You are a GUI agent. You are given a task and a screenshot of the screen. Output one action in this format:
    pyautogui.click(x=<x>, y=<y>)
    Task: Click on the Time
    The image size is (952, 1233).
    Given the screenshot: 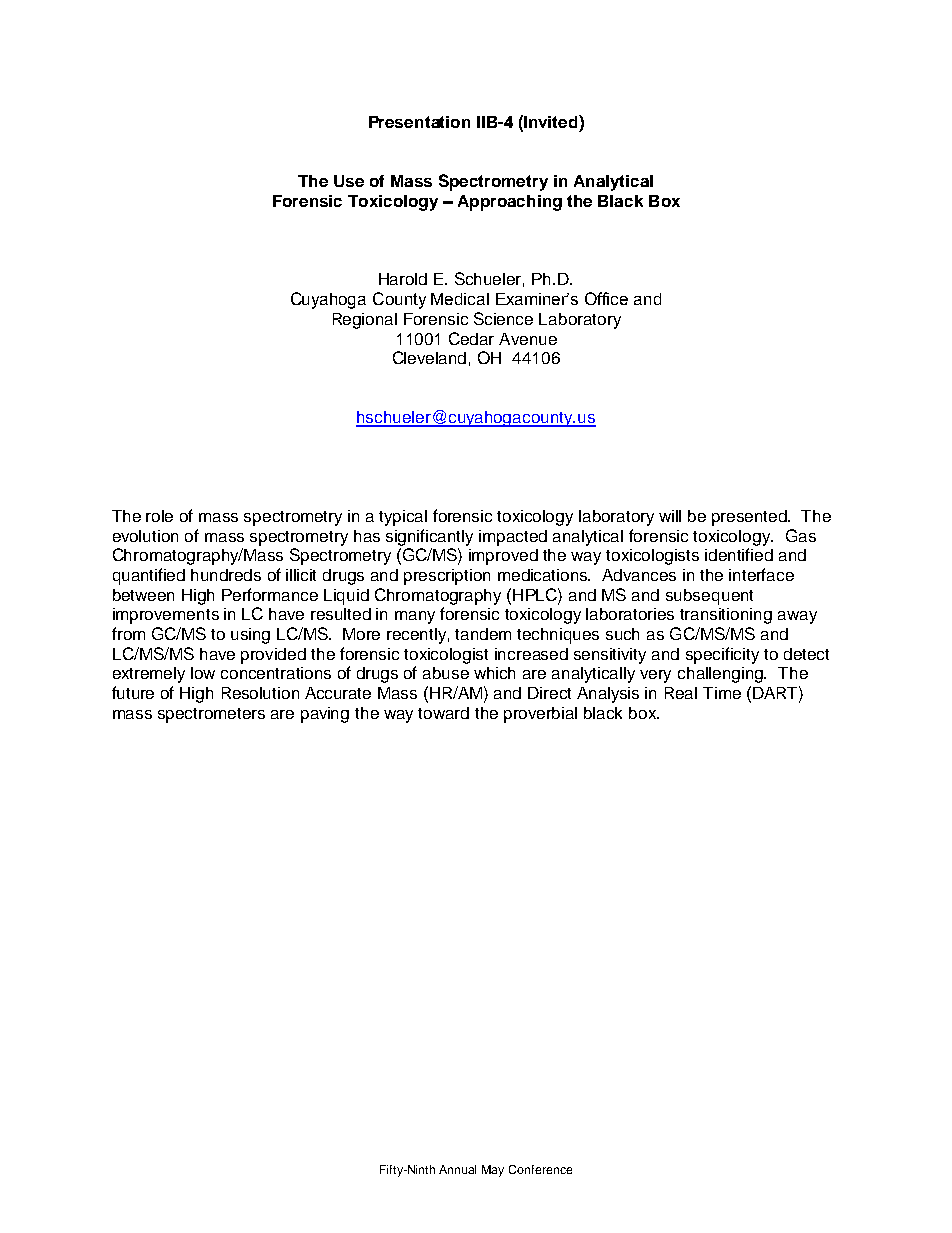 What is the action you would take?
    pyautogui.click(x=722, y=693)
